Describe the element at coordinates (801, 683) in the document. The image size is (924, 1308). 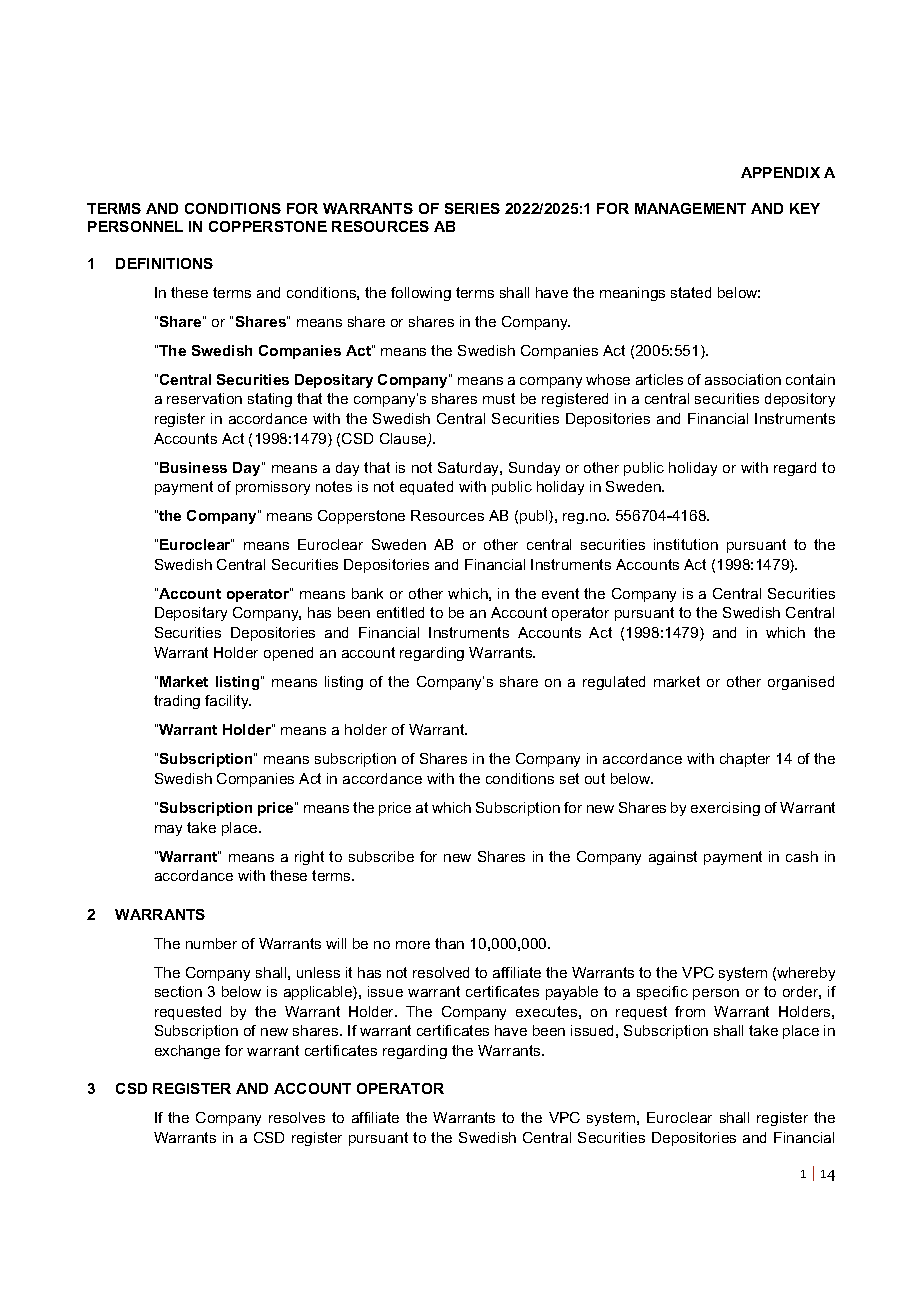
I see `organised` at that location.
